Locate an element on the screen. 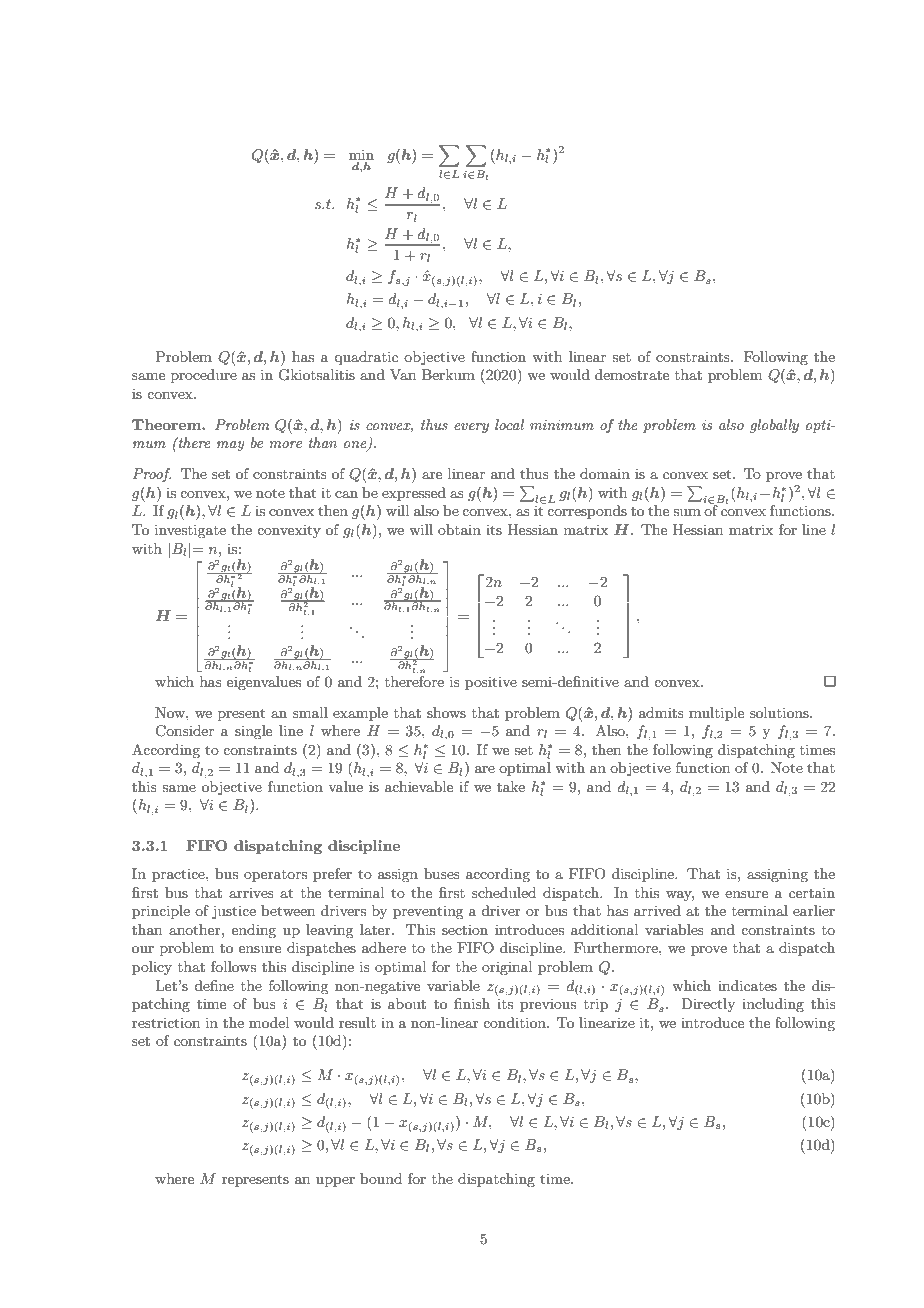  every is located at coordinates (471, 428).
